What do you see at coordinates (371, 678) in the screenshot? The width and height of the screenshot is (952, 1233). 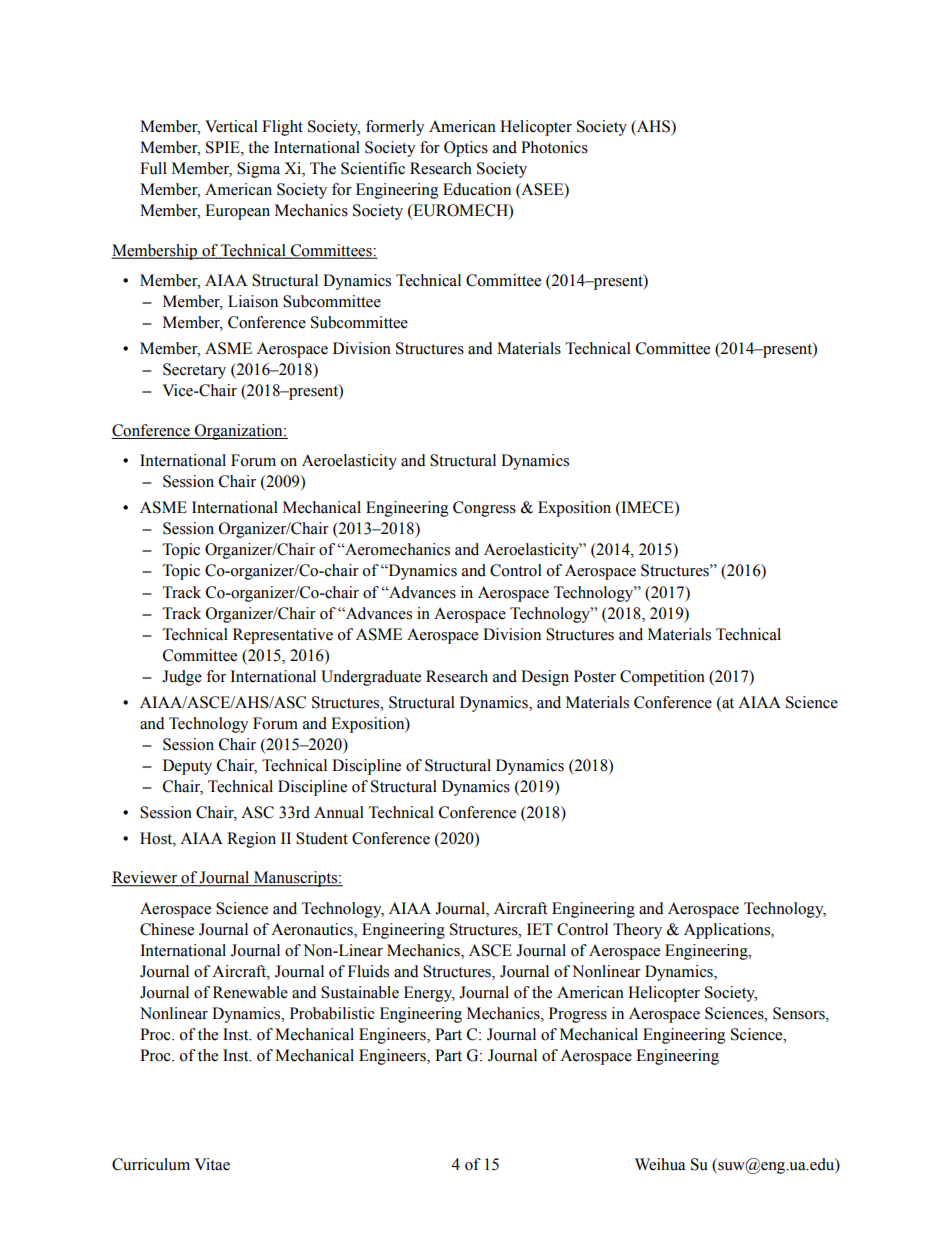 I see `Undergraduate` at bounding box center [371, 678].
